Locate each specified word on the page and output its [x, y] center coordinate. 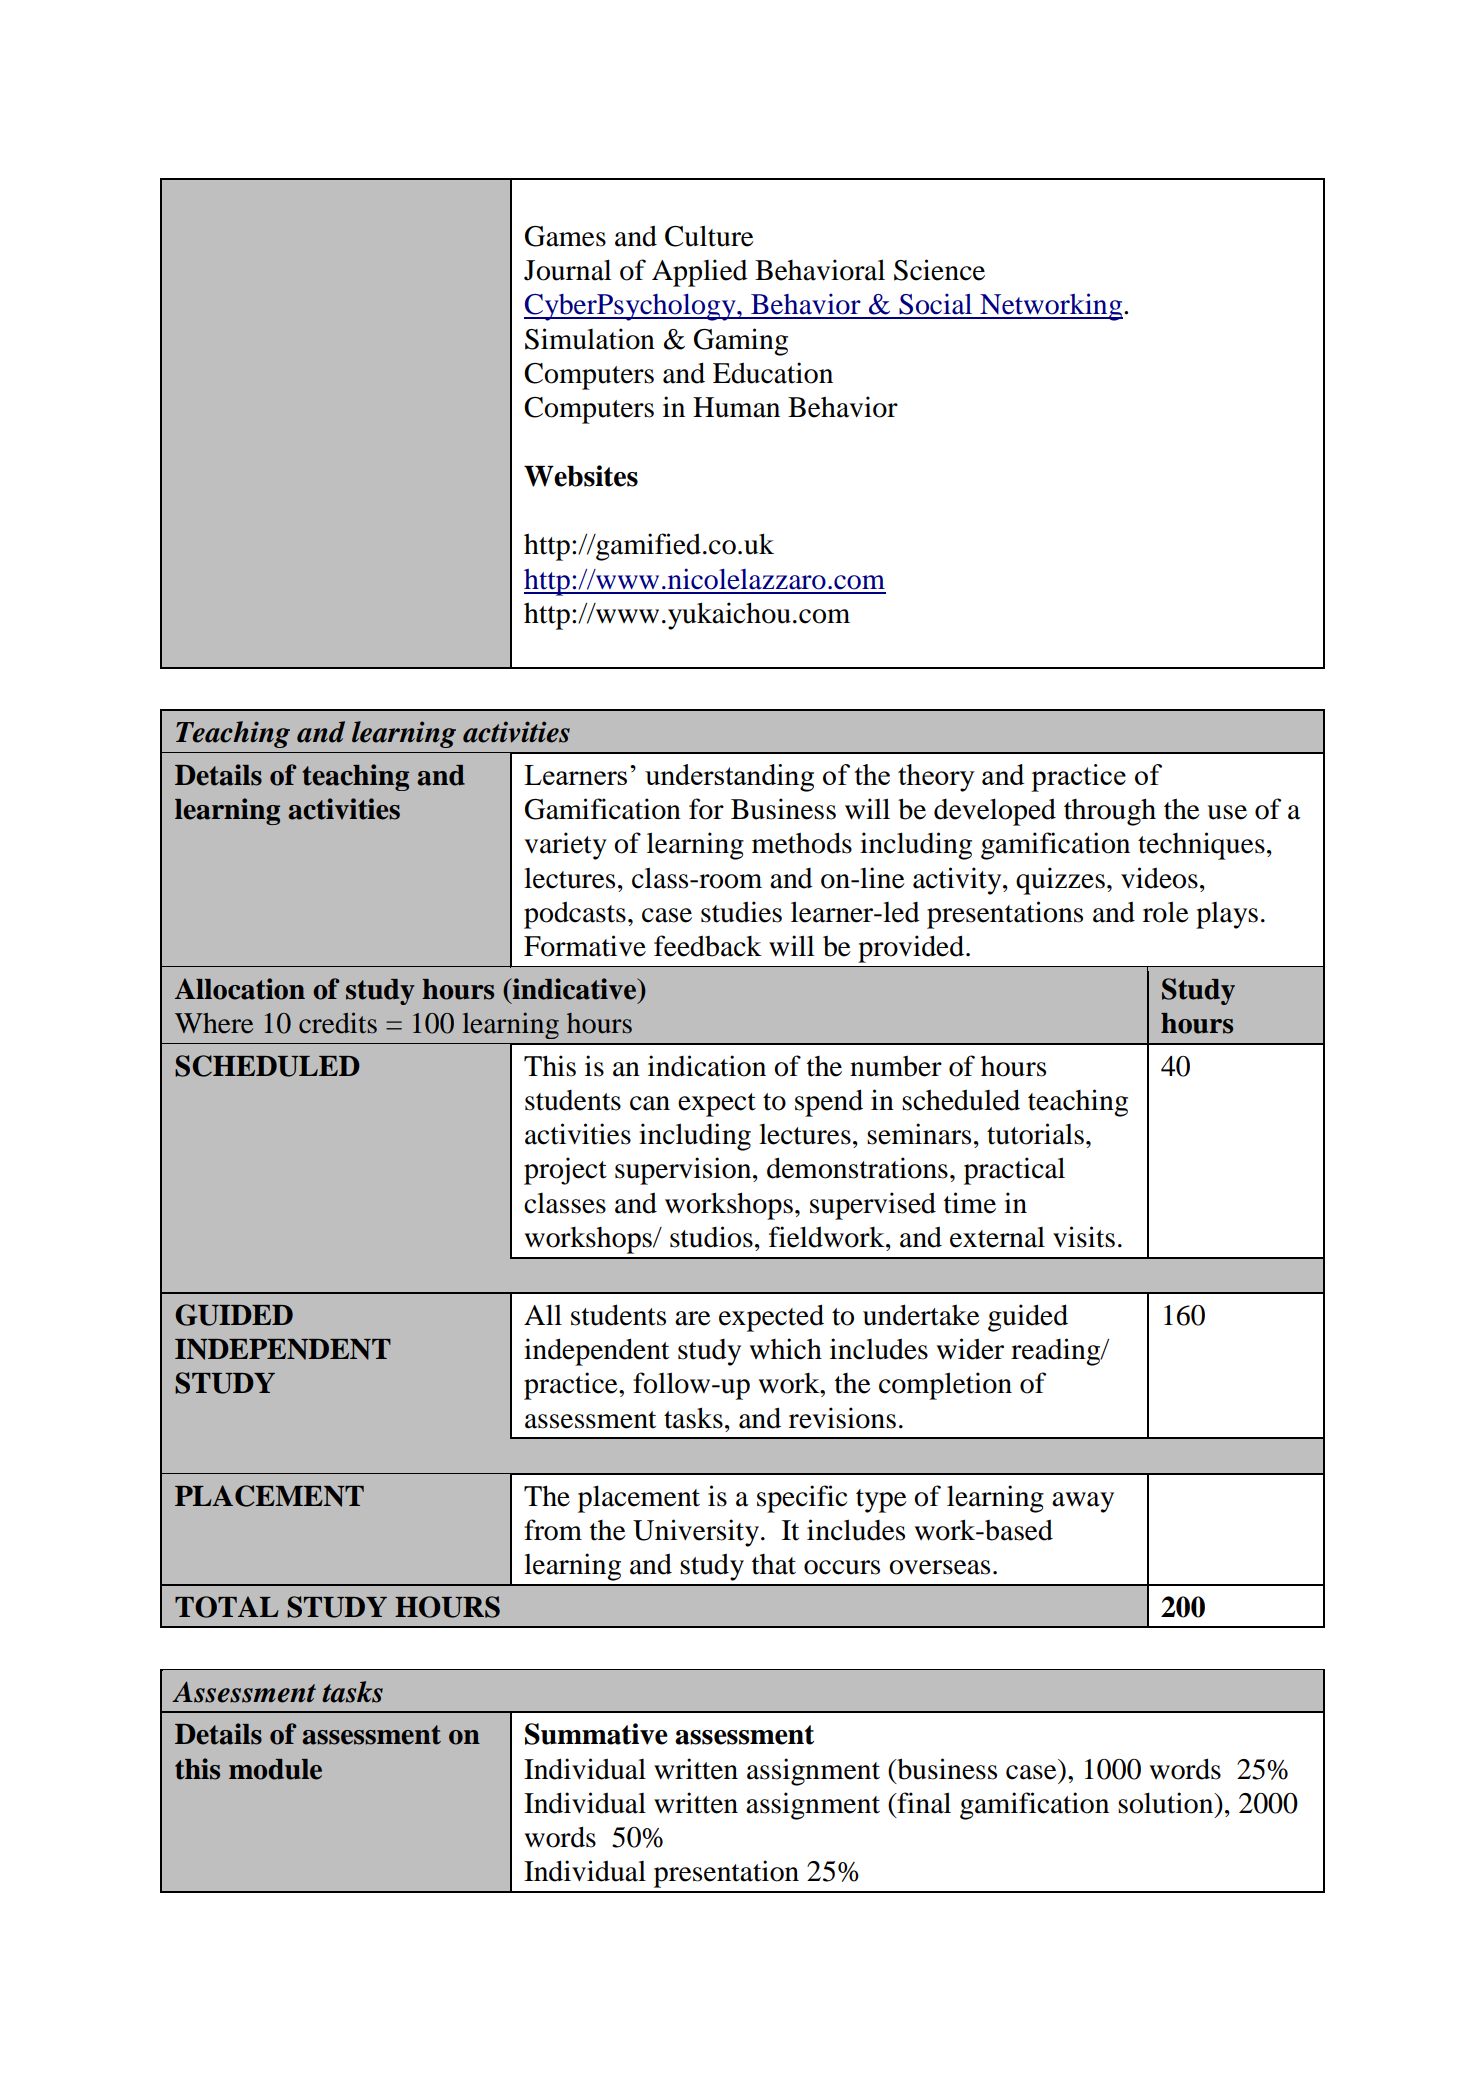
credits [338, 1023]
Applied [700, 273]
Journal [567, 270]
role [1166, 912]
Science [939, 270]
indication [707, 1066]
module [275, 1769]
